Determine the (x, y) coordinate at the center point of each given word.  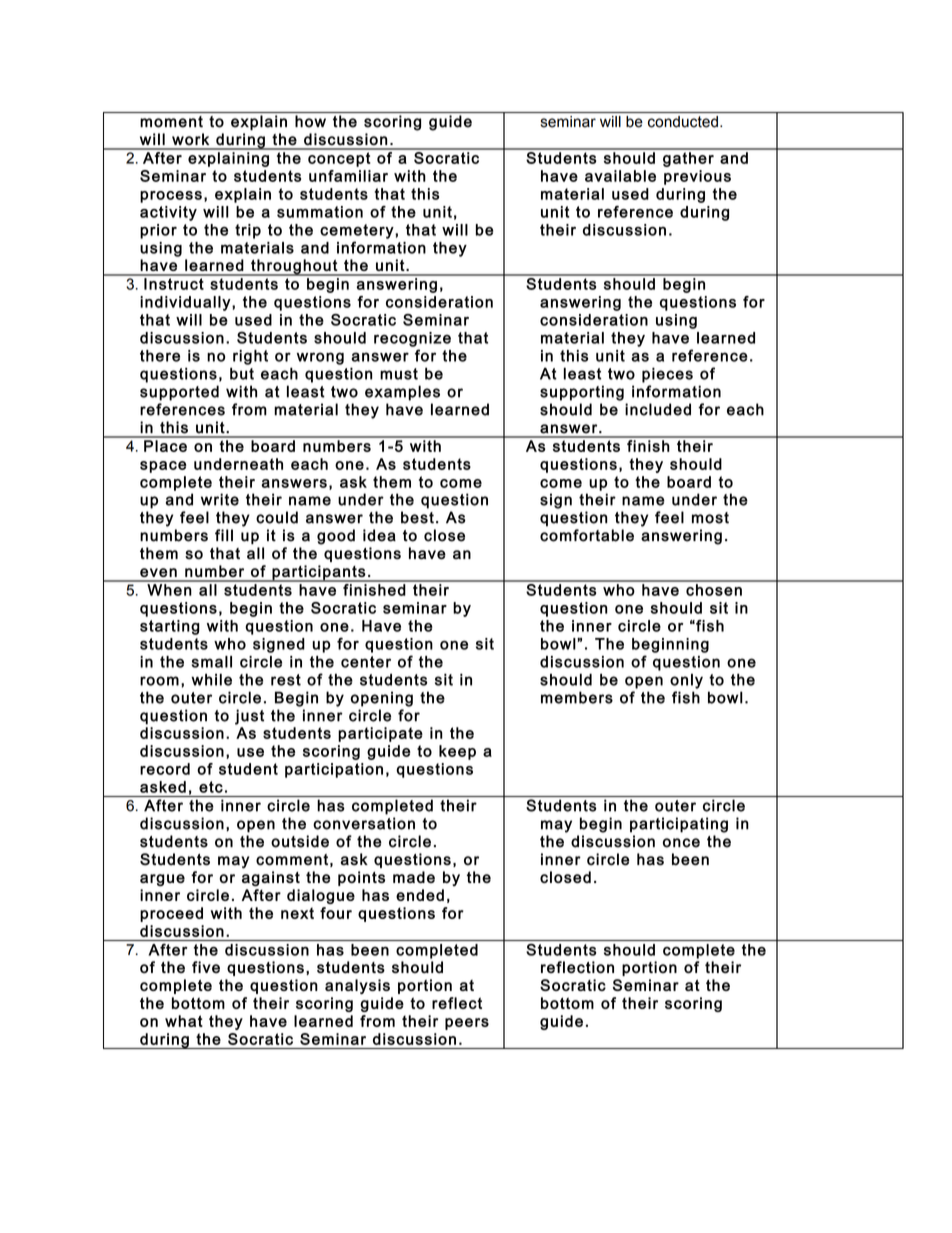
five (206, 967)
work (190, 139)
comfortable (587, 535)
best (417, 517)
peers (467, 1024)
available (620, 176)
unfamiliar (348, 176)
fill (224, 535)
